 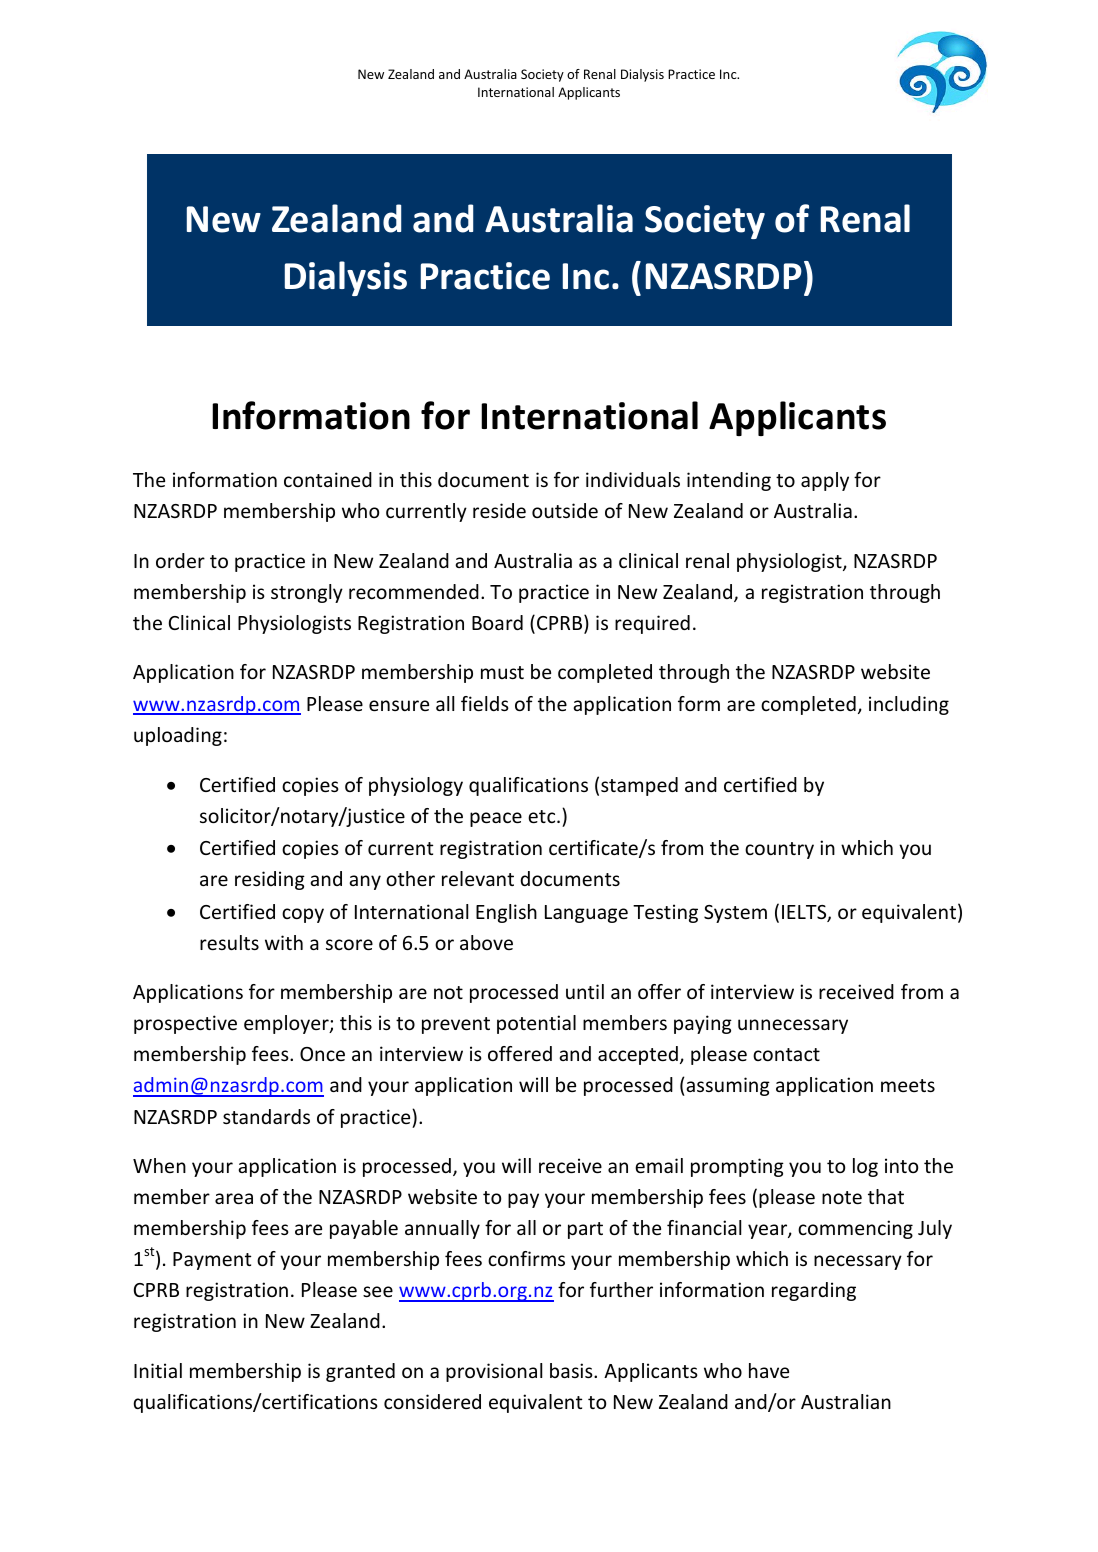 I want to click on System, so click(x=735, y=914).
